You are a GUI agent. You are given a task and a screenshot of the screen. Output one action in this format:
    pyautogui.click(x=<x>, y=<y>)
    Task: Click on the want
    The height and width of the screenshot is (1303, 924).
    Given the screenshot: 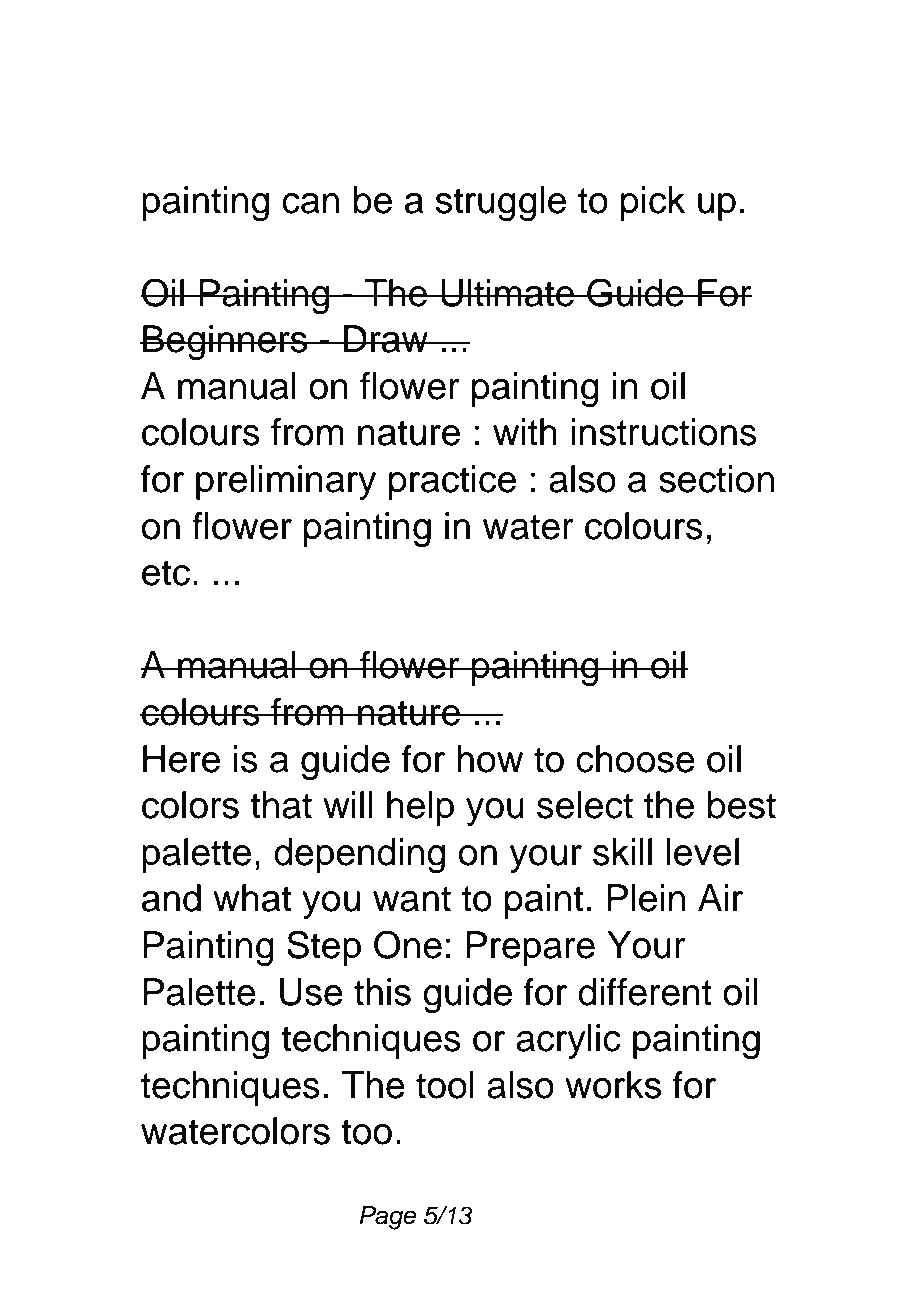 What is the action you would take?
    pyautogui.click(x=412, y=899)
